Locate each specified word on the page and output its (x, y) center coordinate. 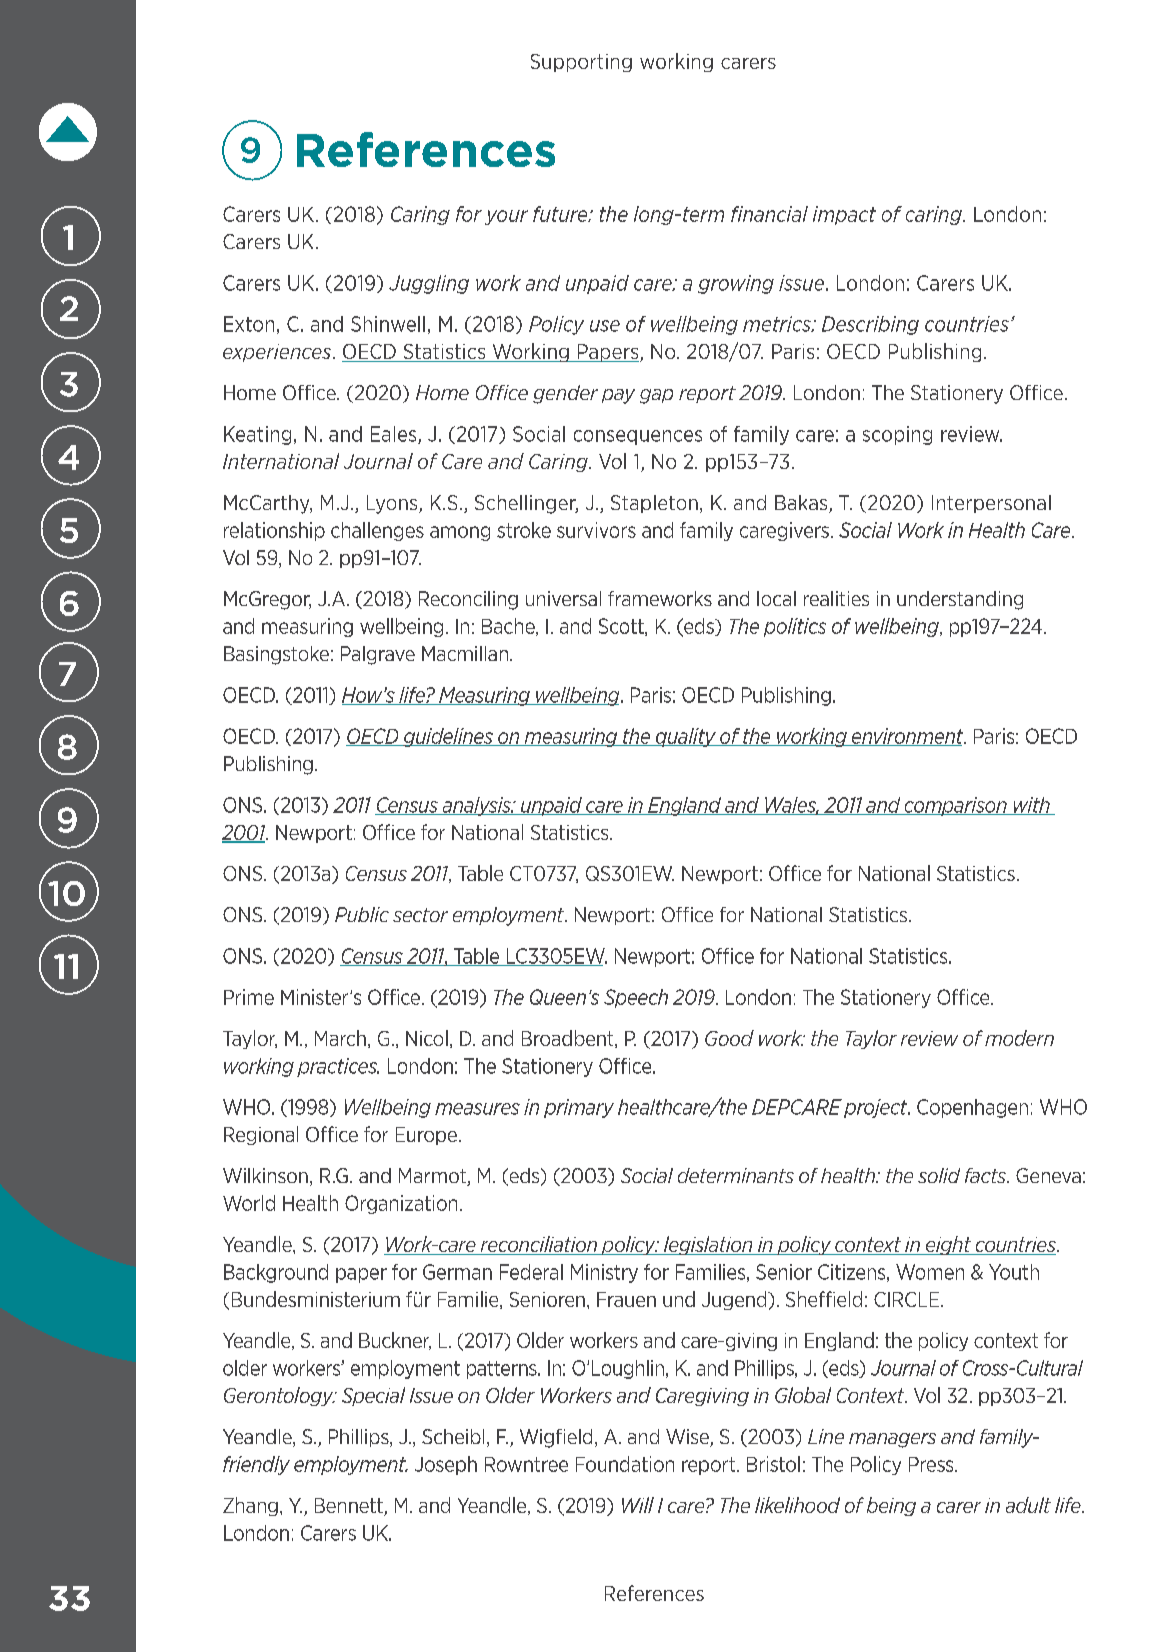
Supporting (581, 63)
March (340, 1038)
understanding (960, 600)
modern (1019, 1038)
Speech (636, 998)
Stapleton (654, 504)
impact (844, 215)
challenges (377, 531)
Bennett (350, 1507)
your (506, 217)
